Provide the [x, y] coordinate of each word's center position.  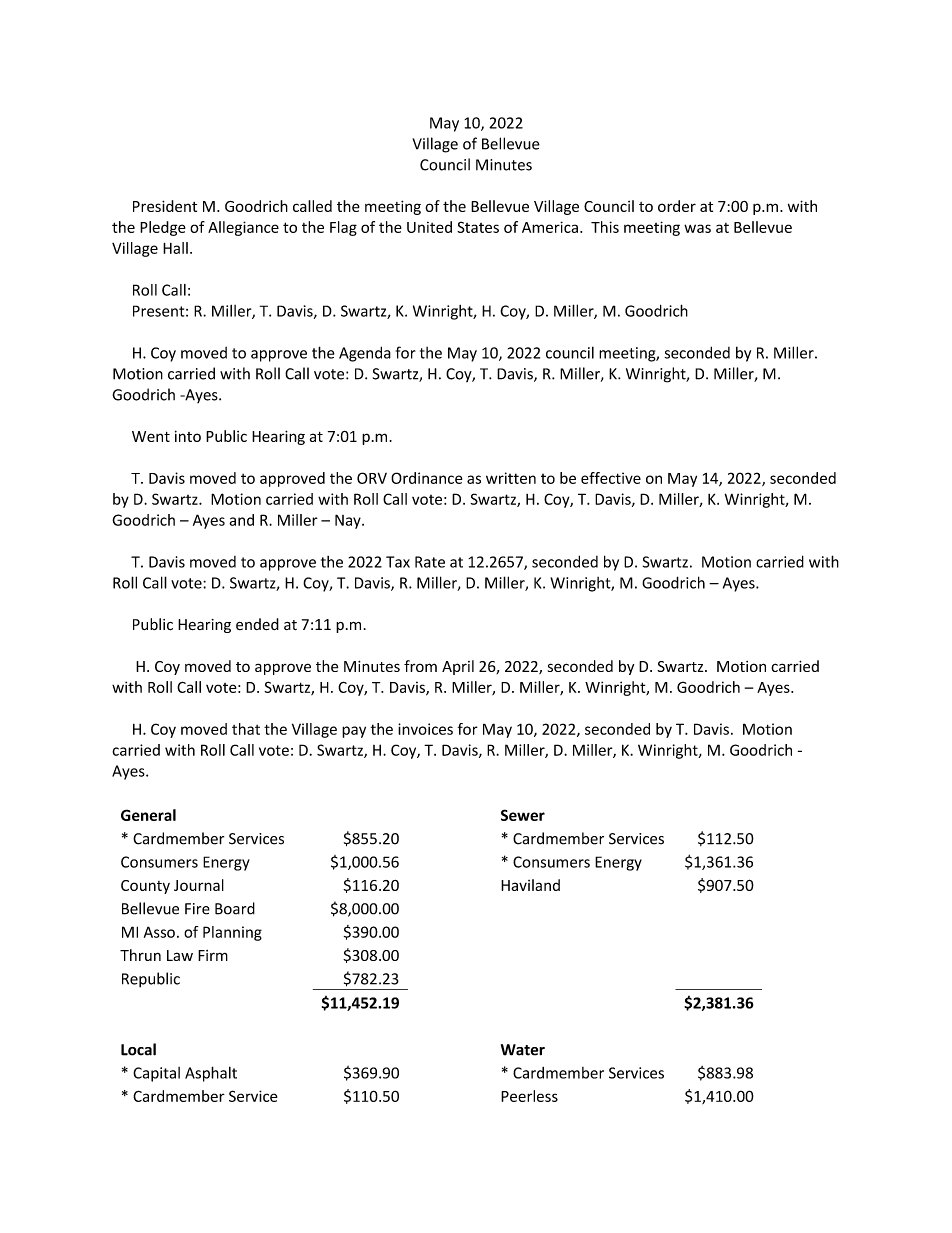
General [148, 815]
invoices [425, 729]
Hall [175, 248]
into [188, 436]
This [605, 227]
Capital [156, 1074]
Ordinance [426, 478]
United [429, 227]
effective [611, 478]
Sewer [523, 815]
